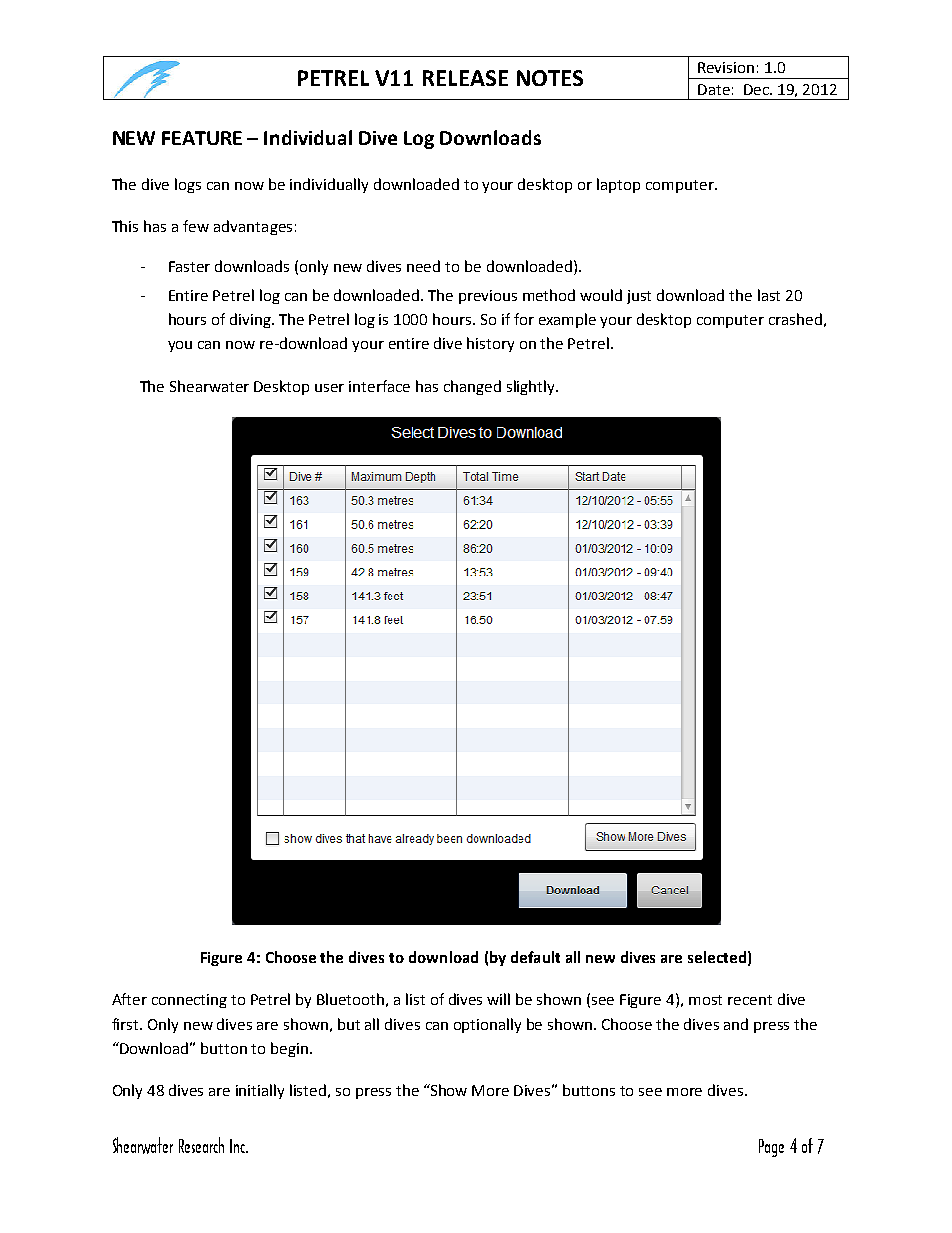 Image resolution: width=952 pixels, height=1233 pixels. What do you see at coordinates (201, 1145) in the screenshot?
I see `Research` at bounding box center [201, 1145].
